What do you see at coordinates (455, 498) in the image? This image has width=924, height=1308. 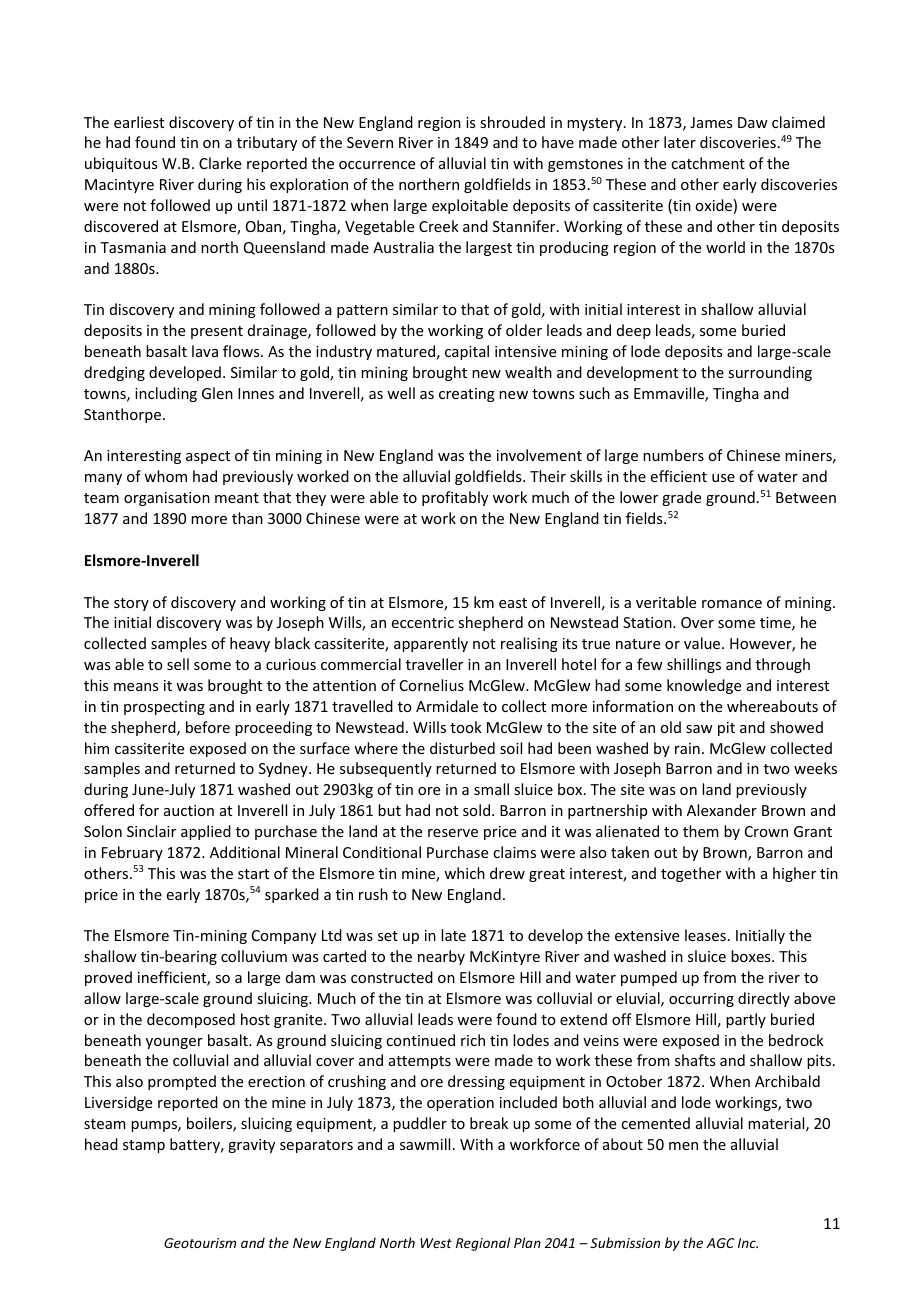 I see `profitably` at bounding box center [455, 498].
